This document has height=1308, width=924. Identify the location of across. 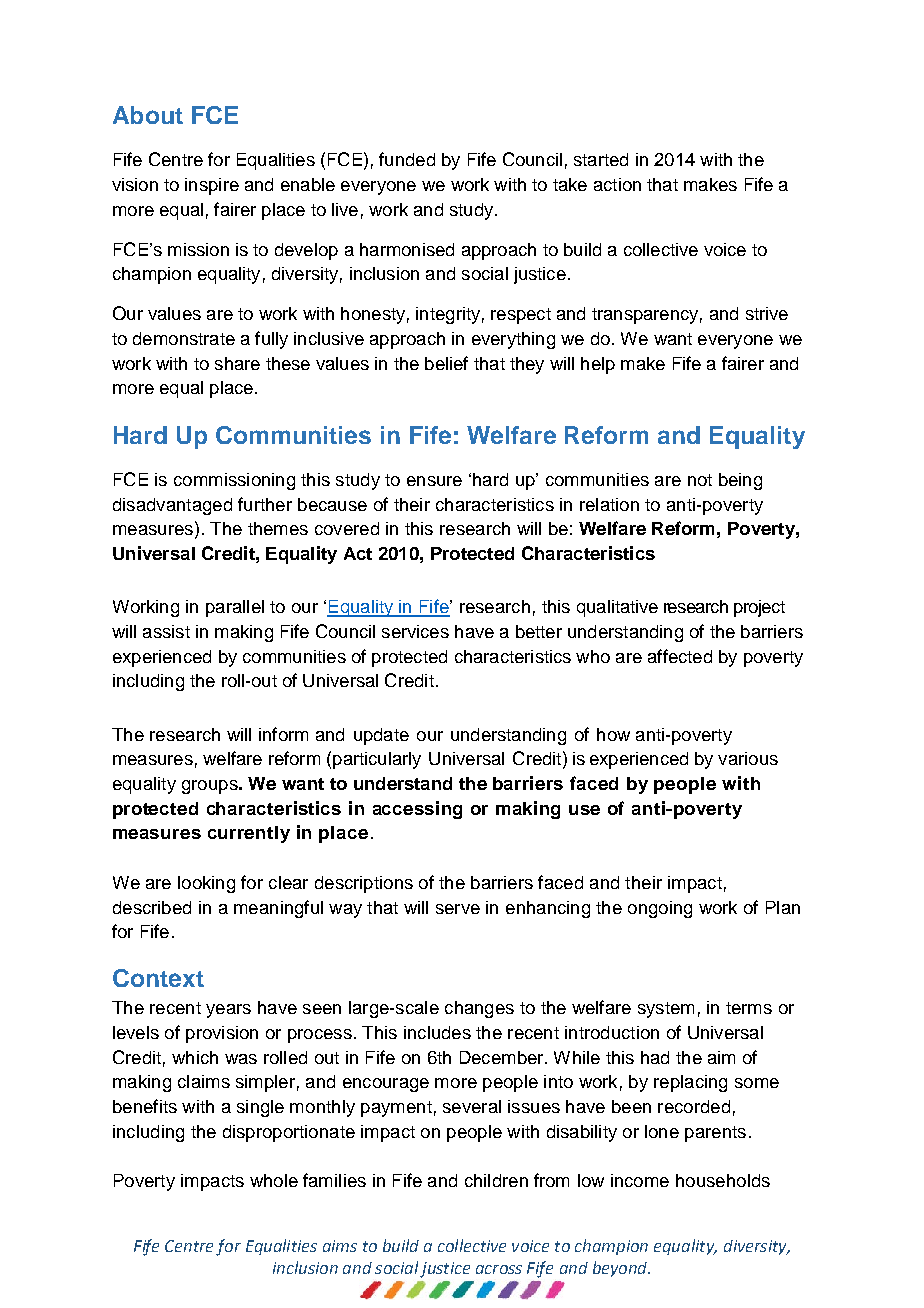
(499, 1269).
